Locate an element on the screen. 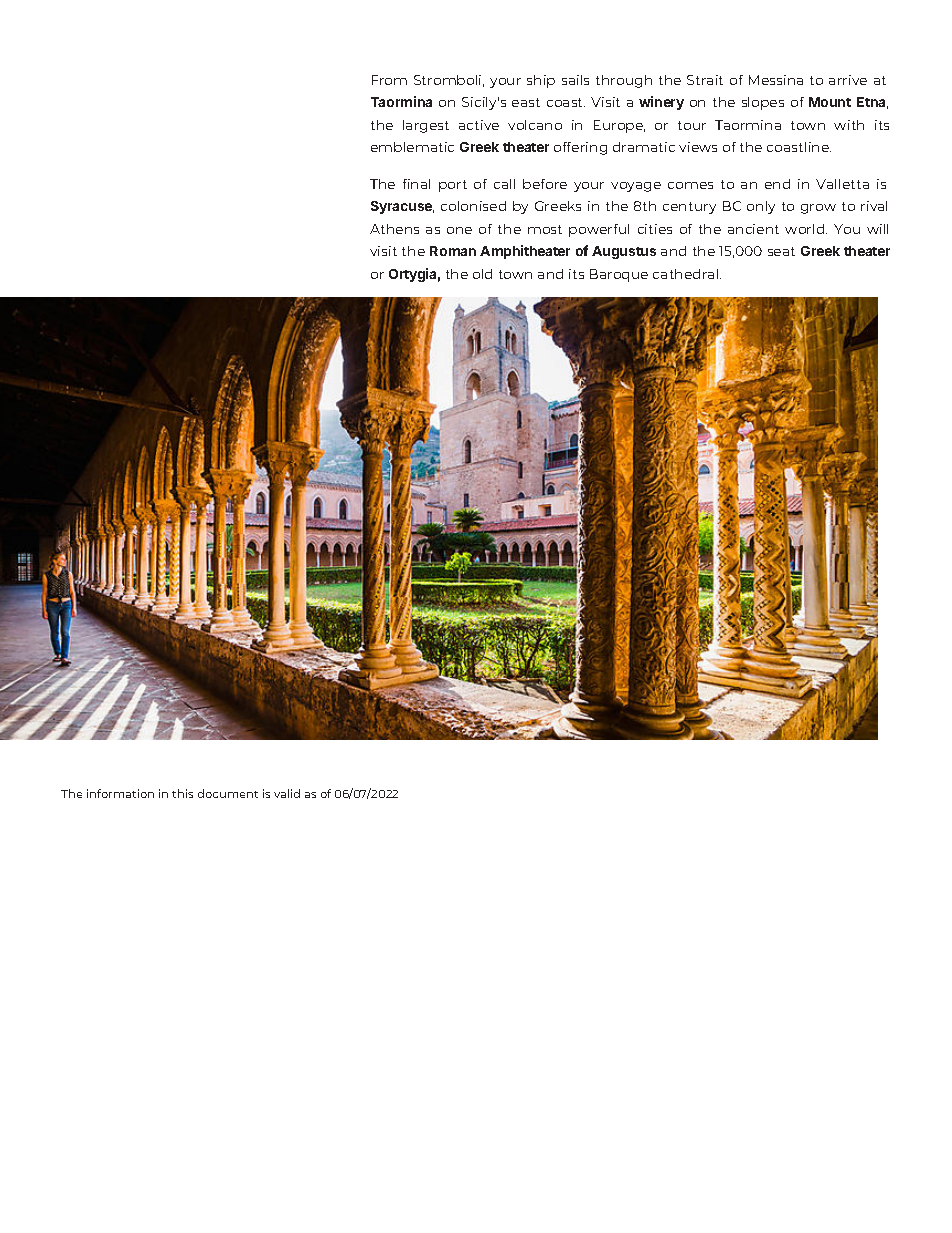 This screenshot has height=1233, width=952. Roman is located at coordinates (453, 251).
